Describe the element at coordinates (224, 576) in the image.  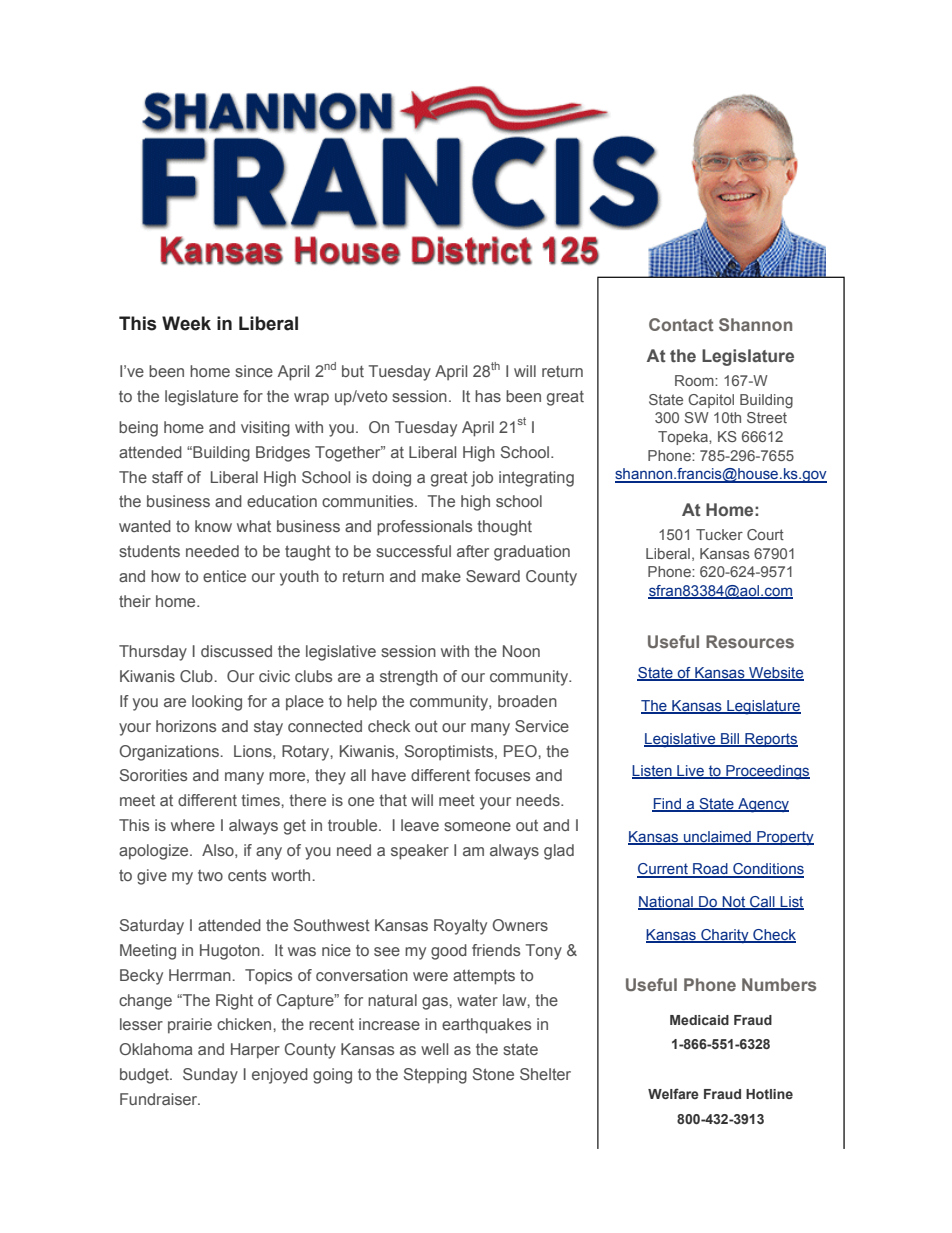
I see `entice` at that location.
